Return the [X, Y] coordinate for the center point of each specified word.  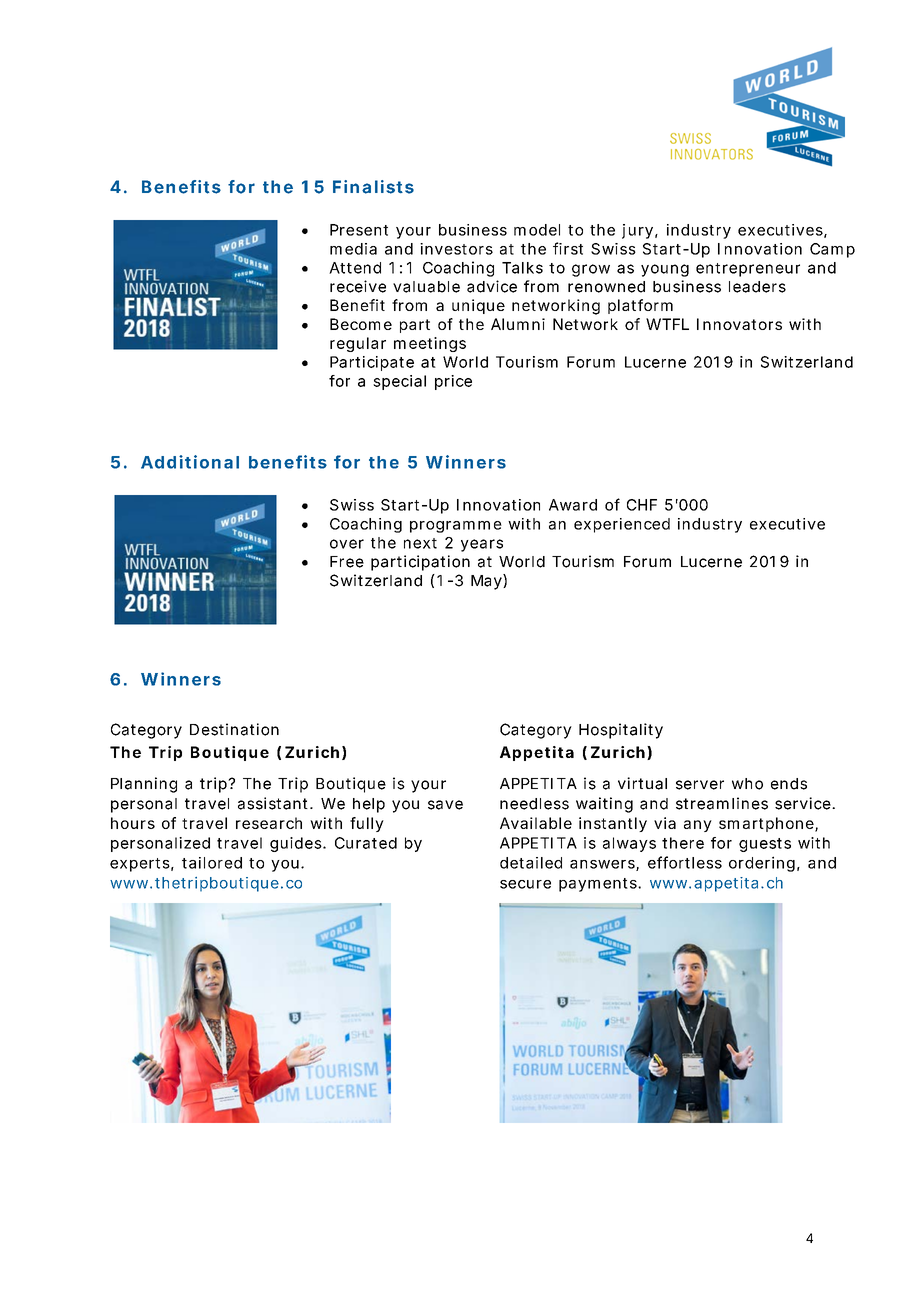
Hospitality [621, 731]
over [347, 544]
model [537, 230]
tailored [212, 863]
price [453, 382]
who [747, 784]
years [482, 545]
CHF [642, 505]
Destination [234, 729]
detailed [531, 863]
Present [359, 230]
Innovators [739, 324]
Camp [832, 250]
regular [358, 344]
